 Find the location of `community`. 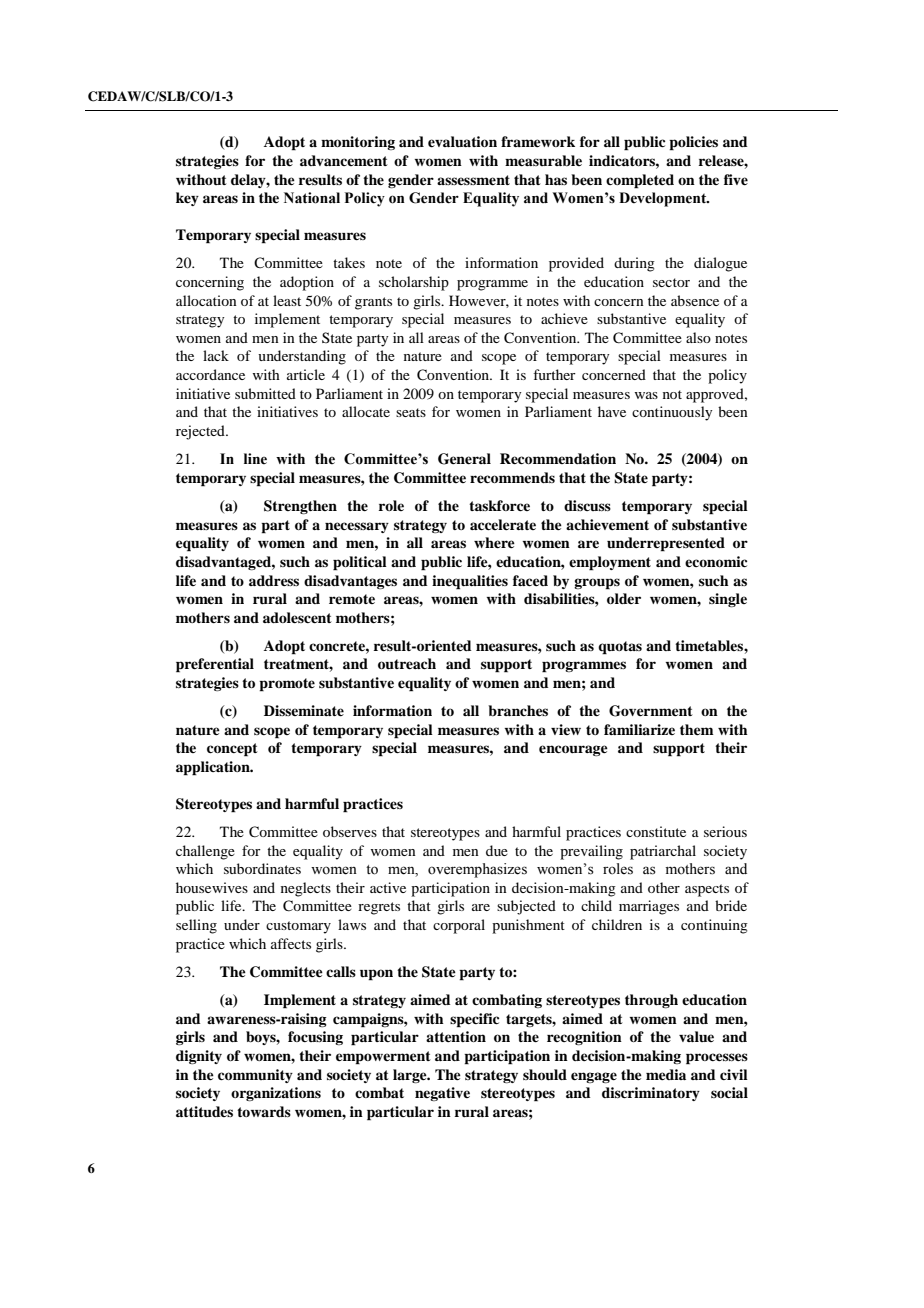

community is located at coordinates (255, 1076).
